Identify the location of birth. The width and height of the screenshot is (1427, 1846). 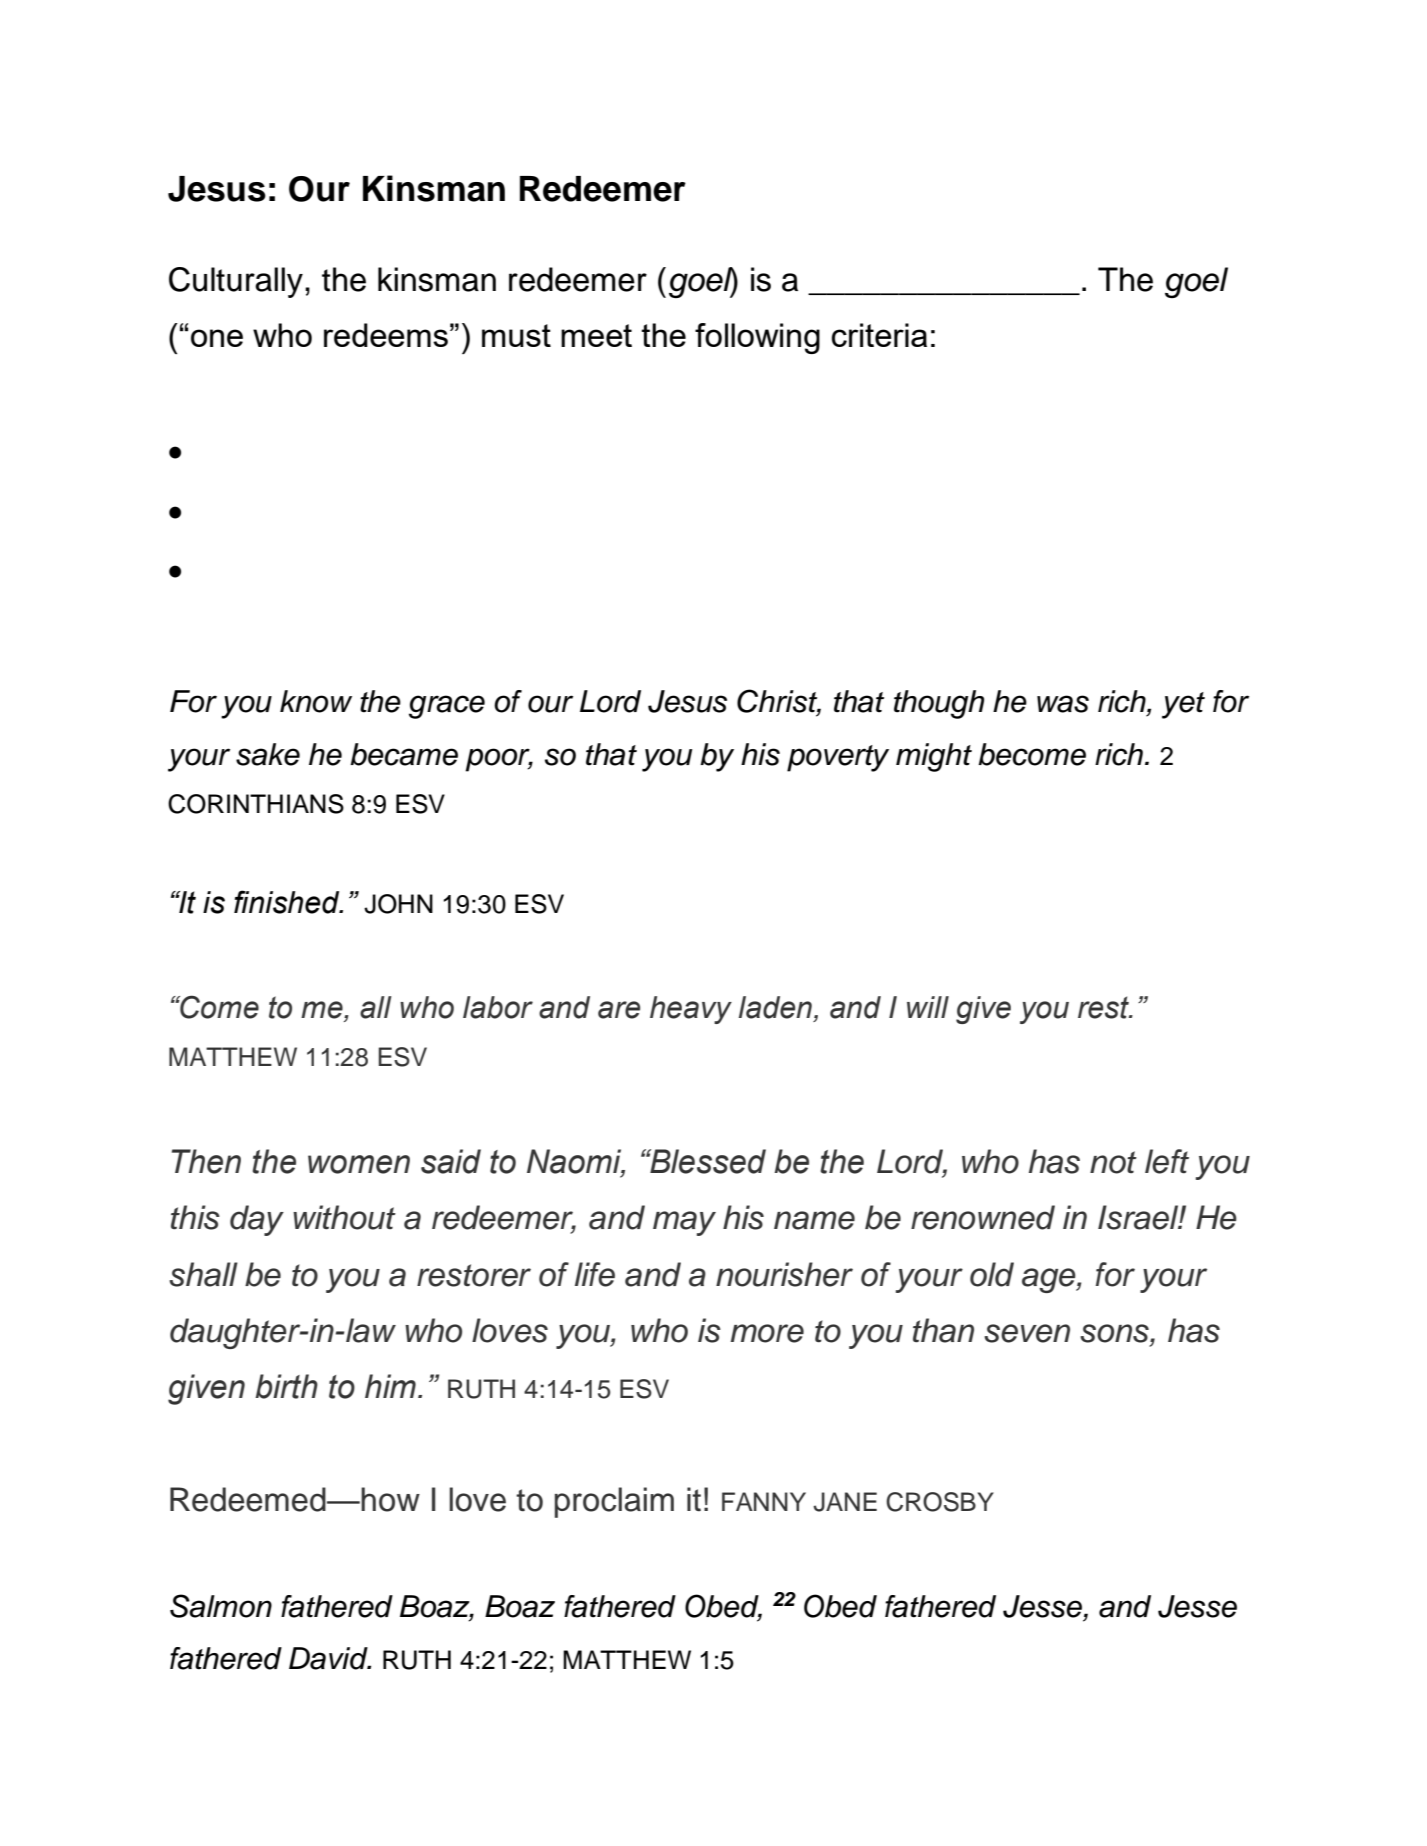
(286, 1386).
